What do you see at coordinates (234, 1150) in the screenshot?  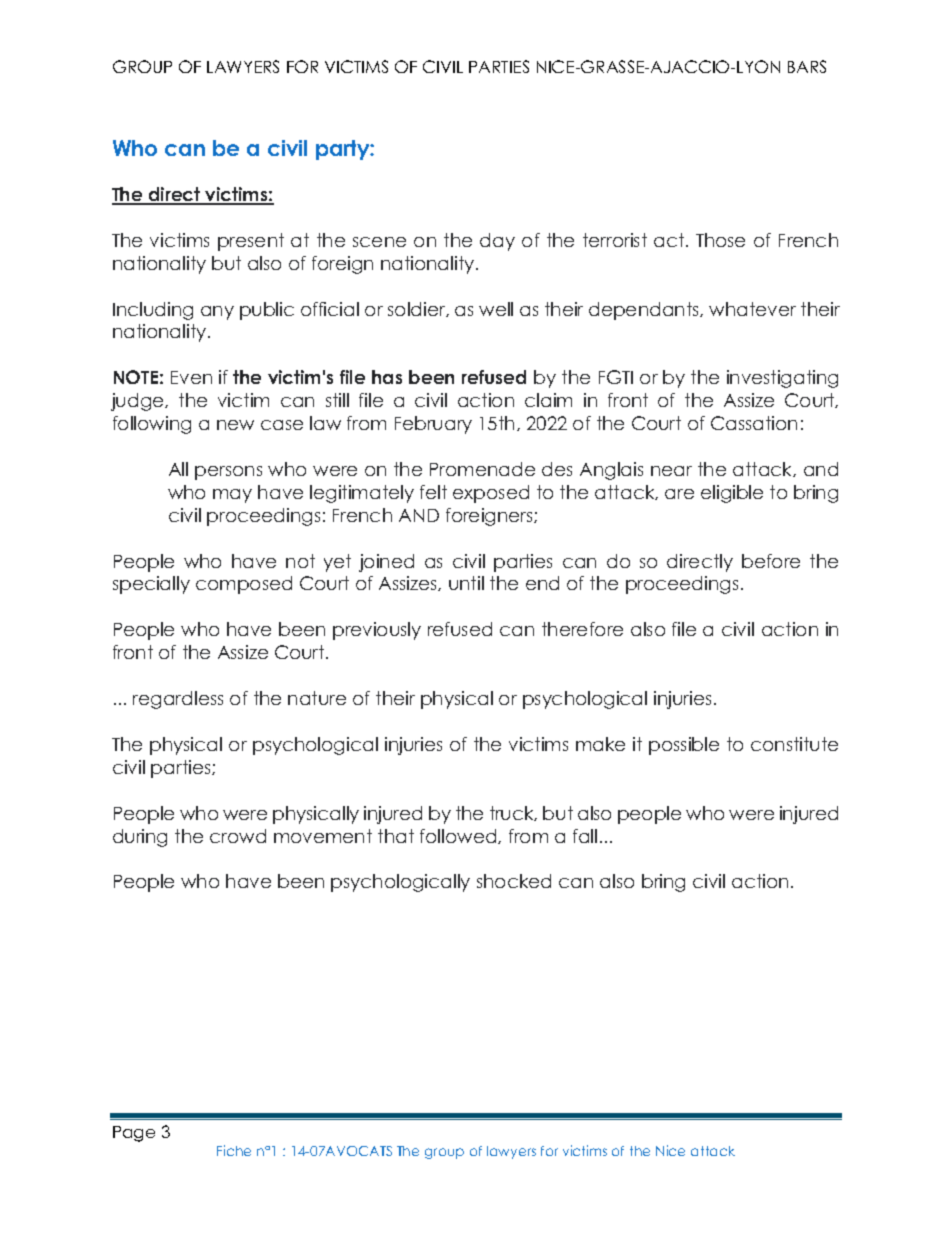 I see `Fiche` at bounding box center [234, 1150].
